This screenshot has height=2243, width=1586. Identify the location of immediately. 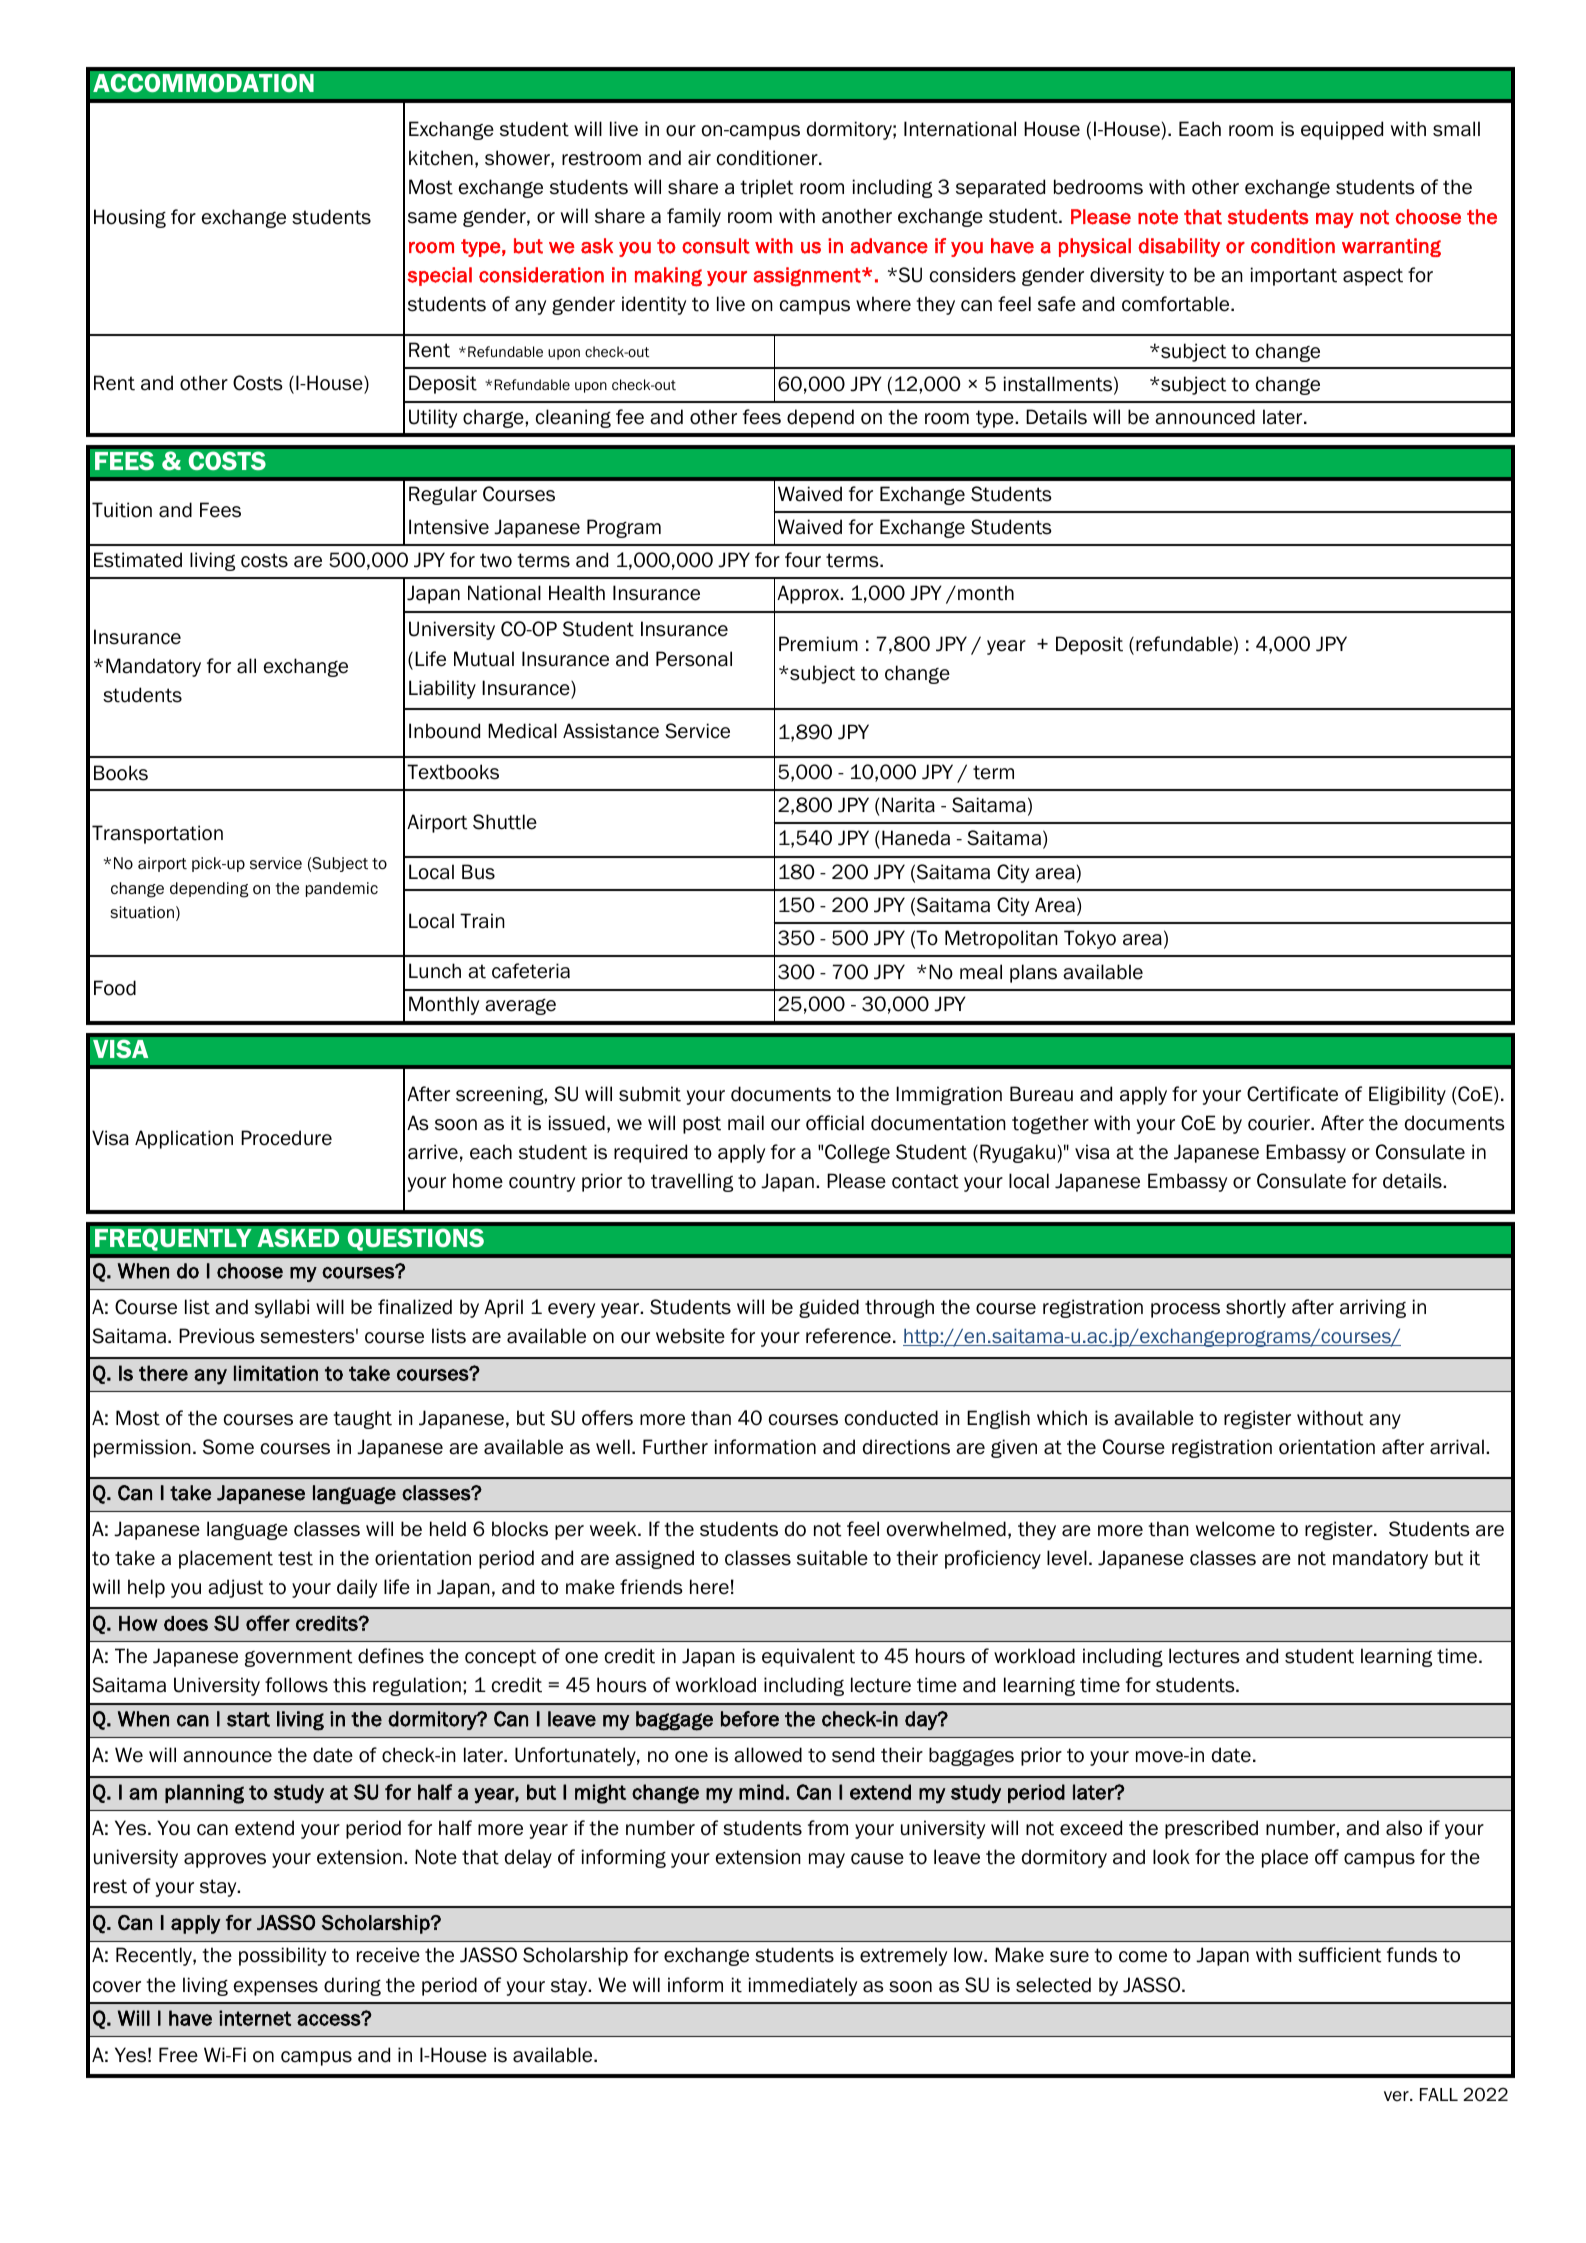
(803, 1986).
